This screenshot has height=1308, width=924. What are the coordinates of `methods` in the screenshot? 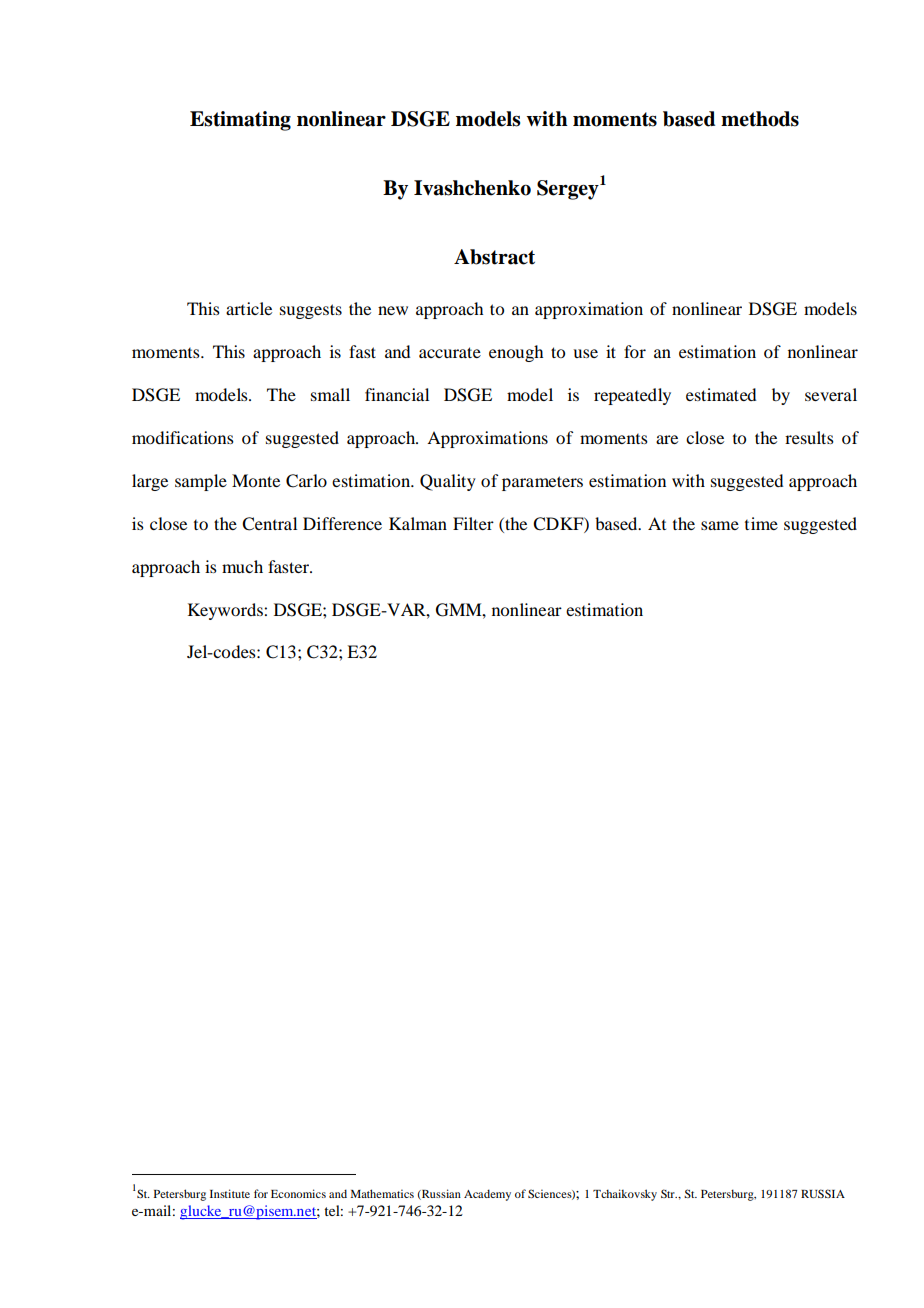 It's located at (760, 119).
